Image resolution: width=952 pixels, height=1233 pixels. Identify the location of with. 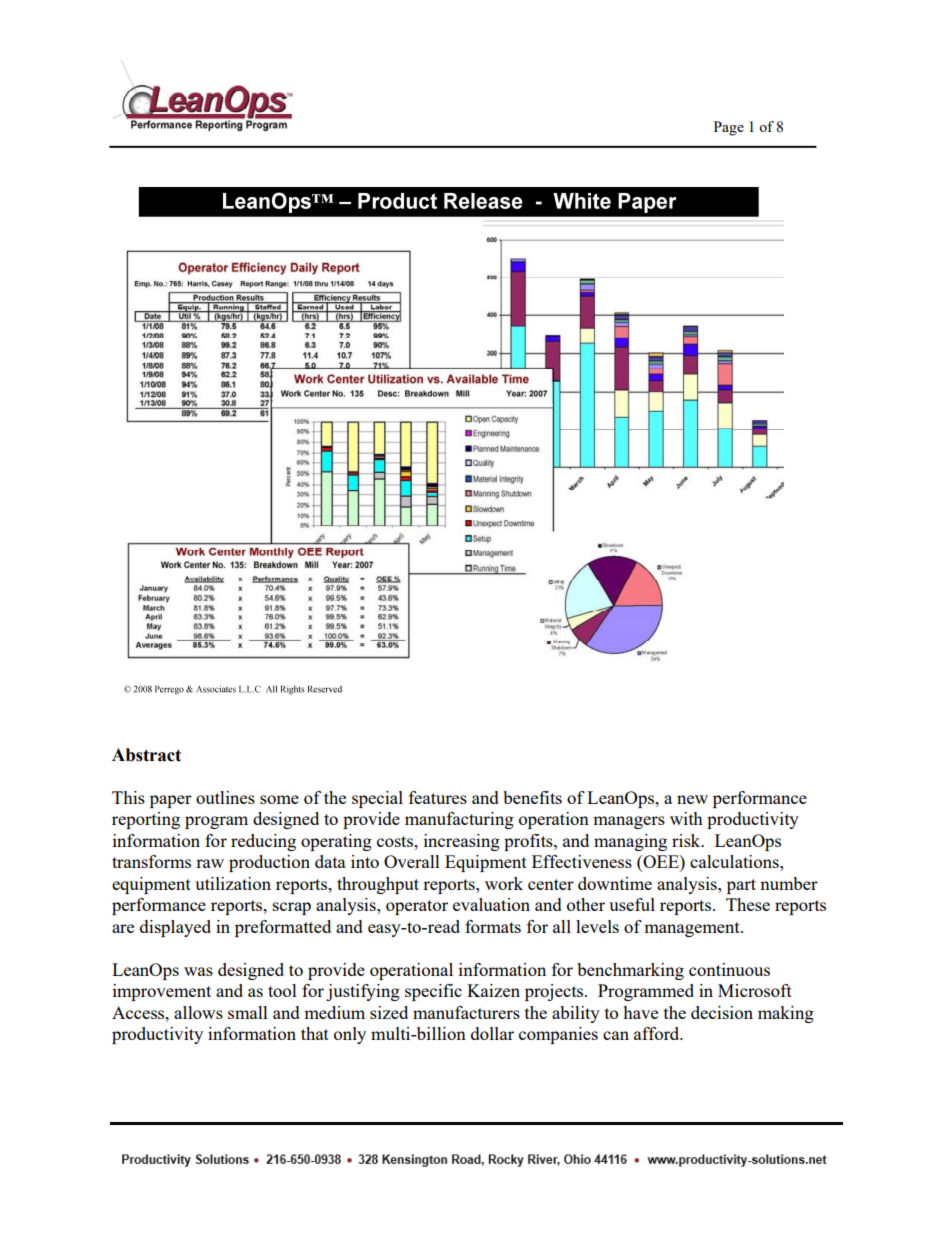
(686, 818).
